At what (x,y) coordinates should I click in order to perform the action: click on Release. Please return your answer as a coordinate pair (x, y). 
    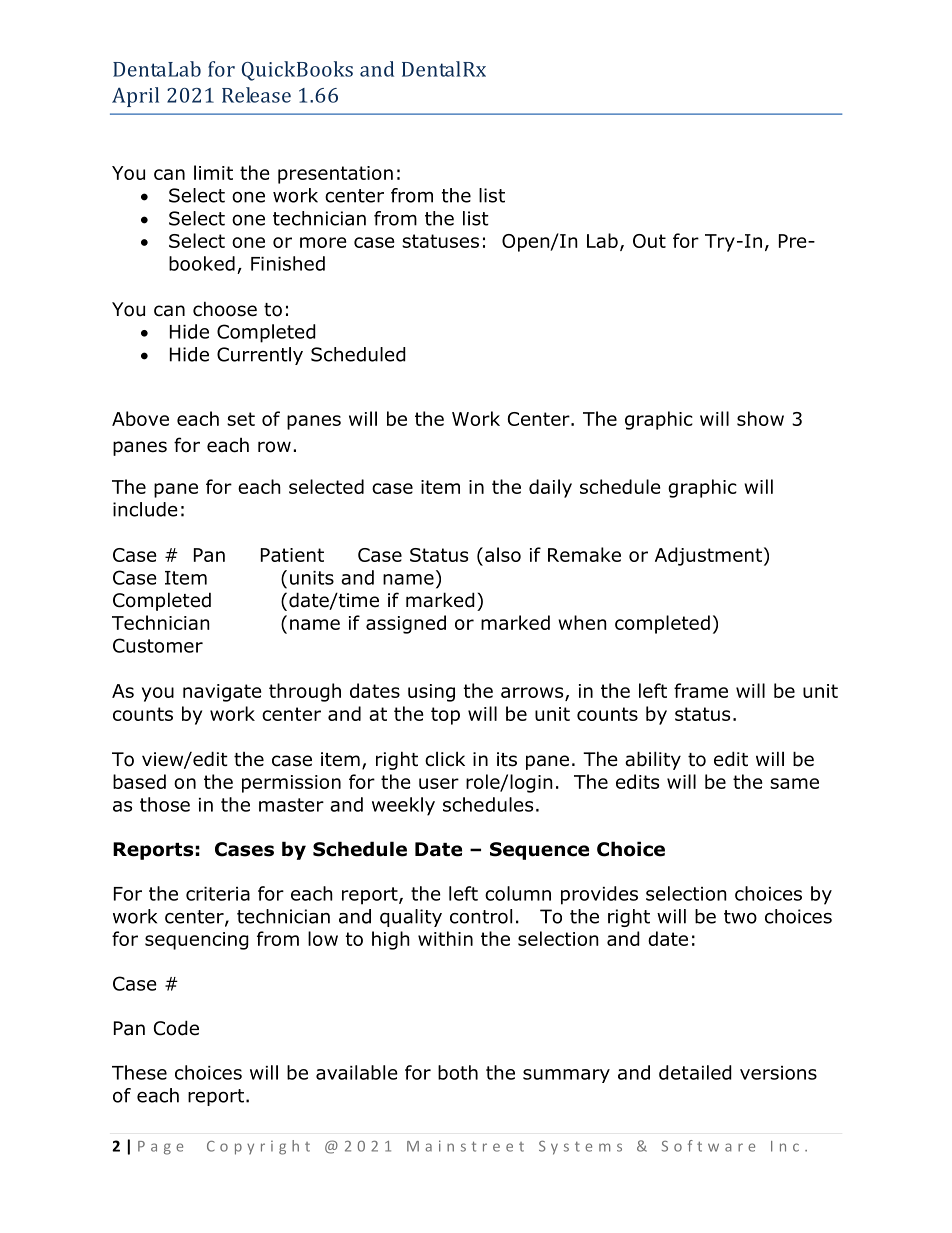
    Looking at the image, I should click on (256, 95).
